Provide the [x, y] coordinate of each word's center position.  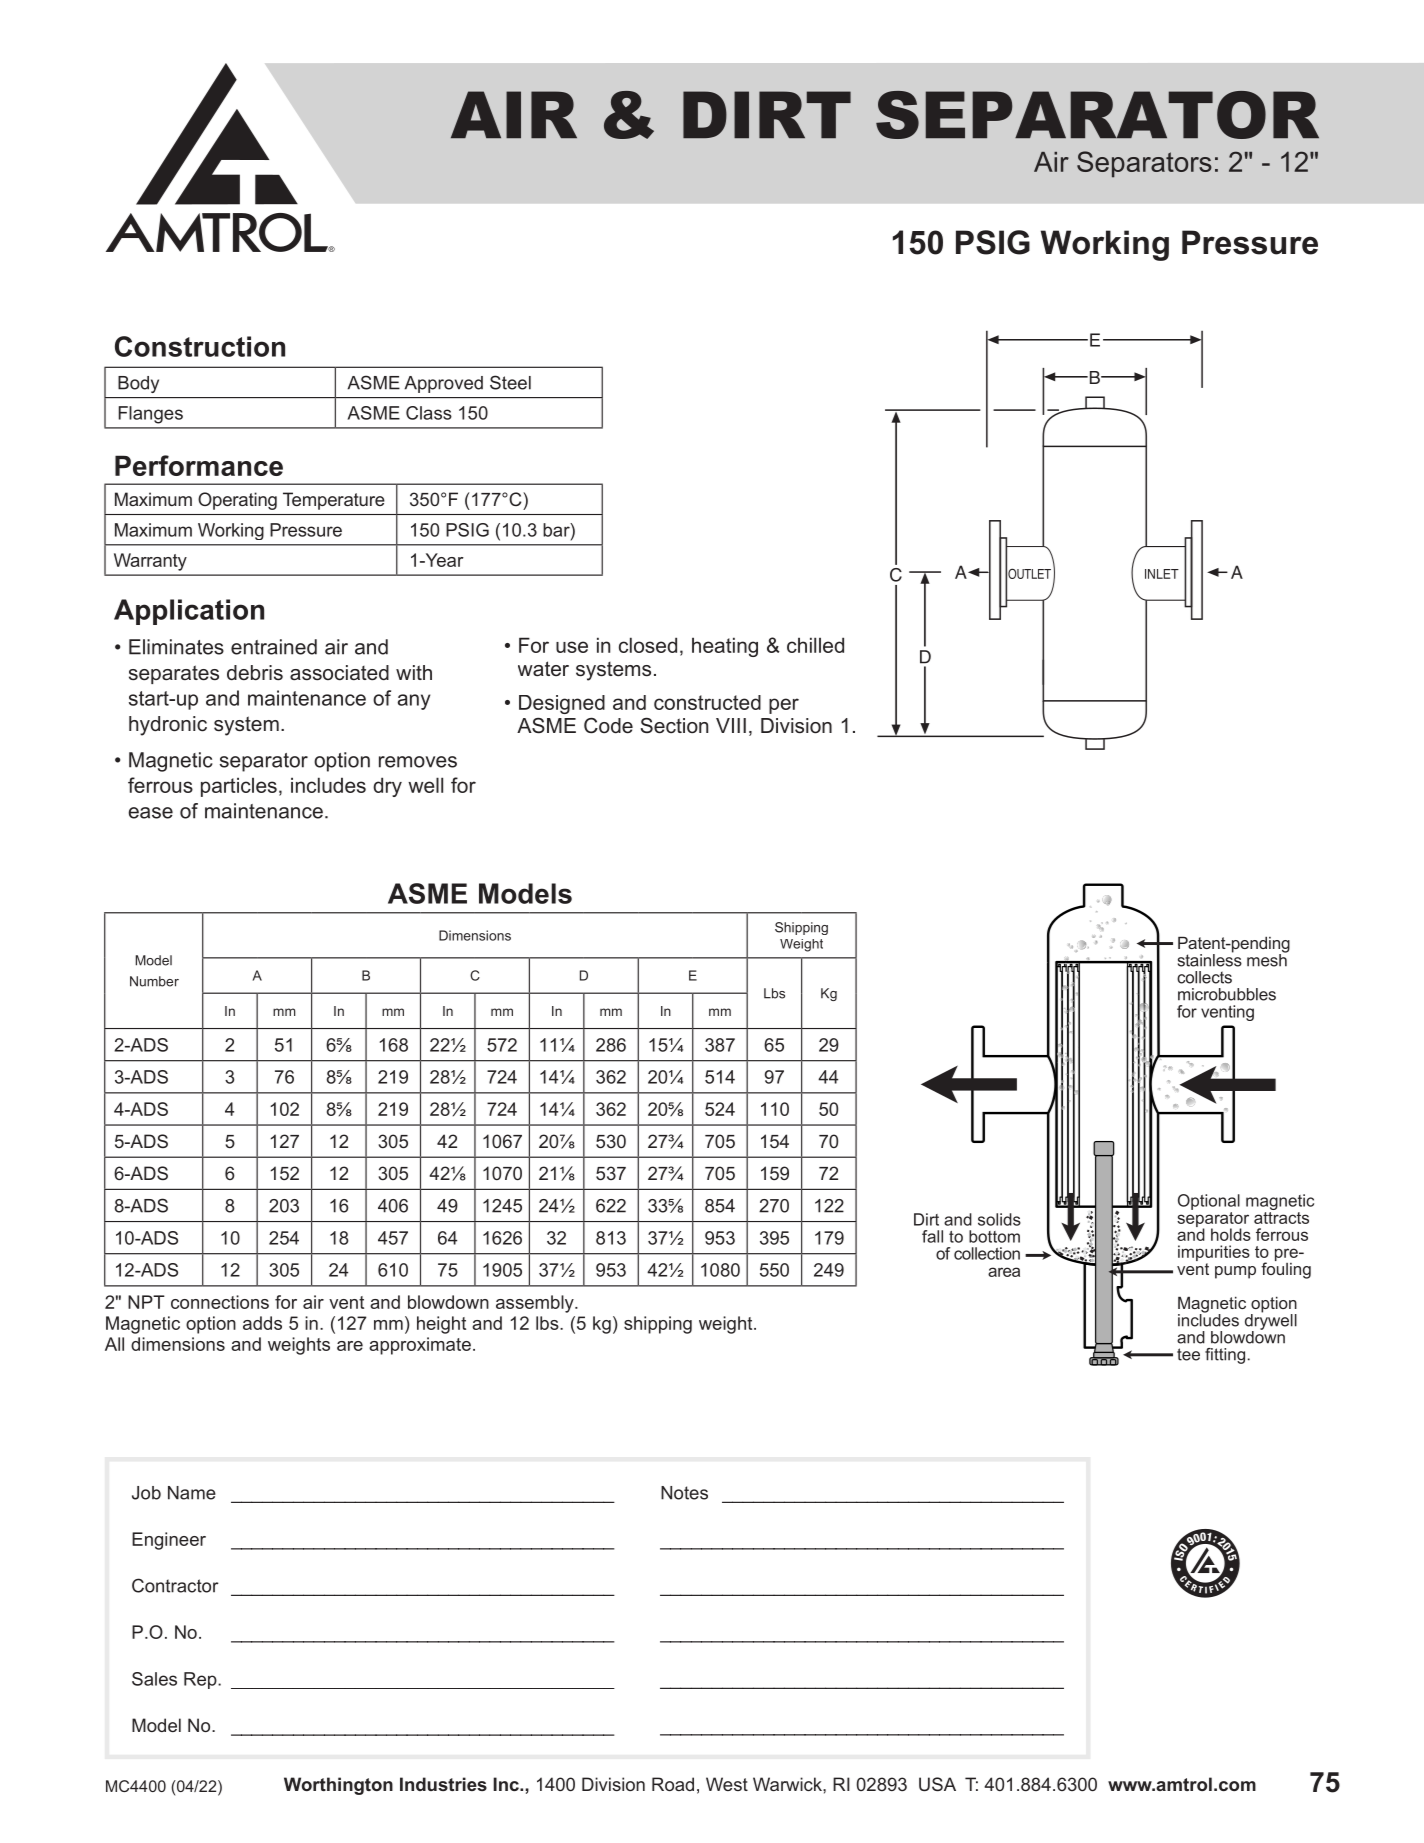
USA [937, 1784]
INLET [1162, 574]
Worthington [338, 1786]
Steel [510, 382]
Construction [200, 346]
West [727, 1784]
